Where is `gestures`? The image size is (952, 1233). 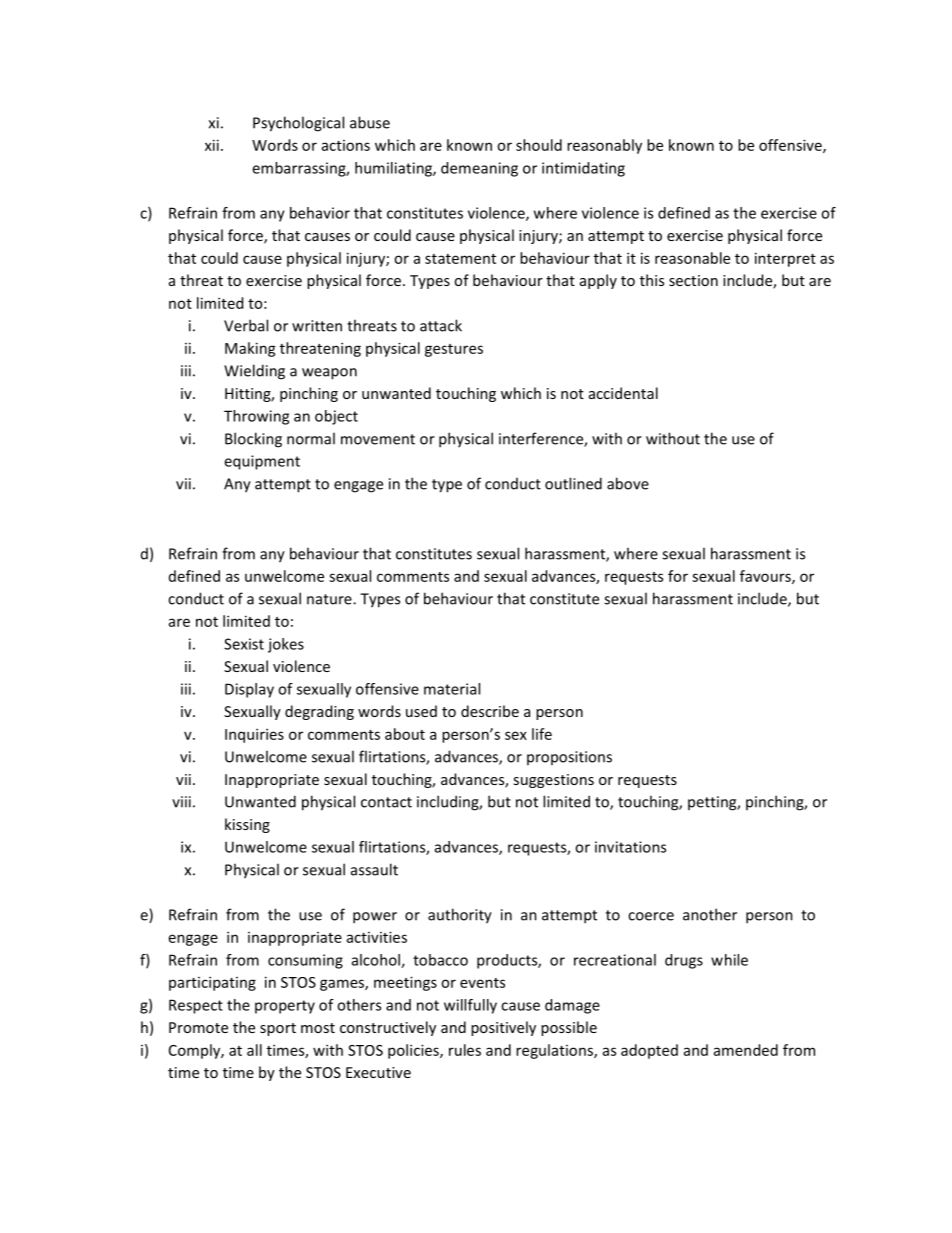 gestures is located at coordinates (454, 350).
